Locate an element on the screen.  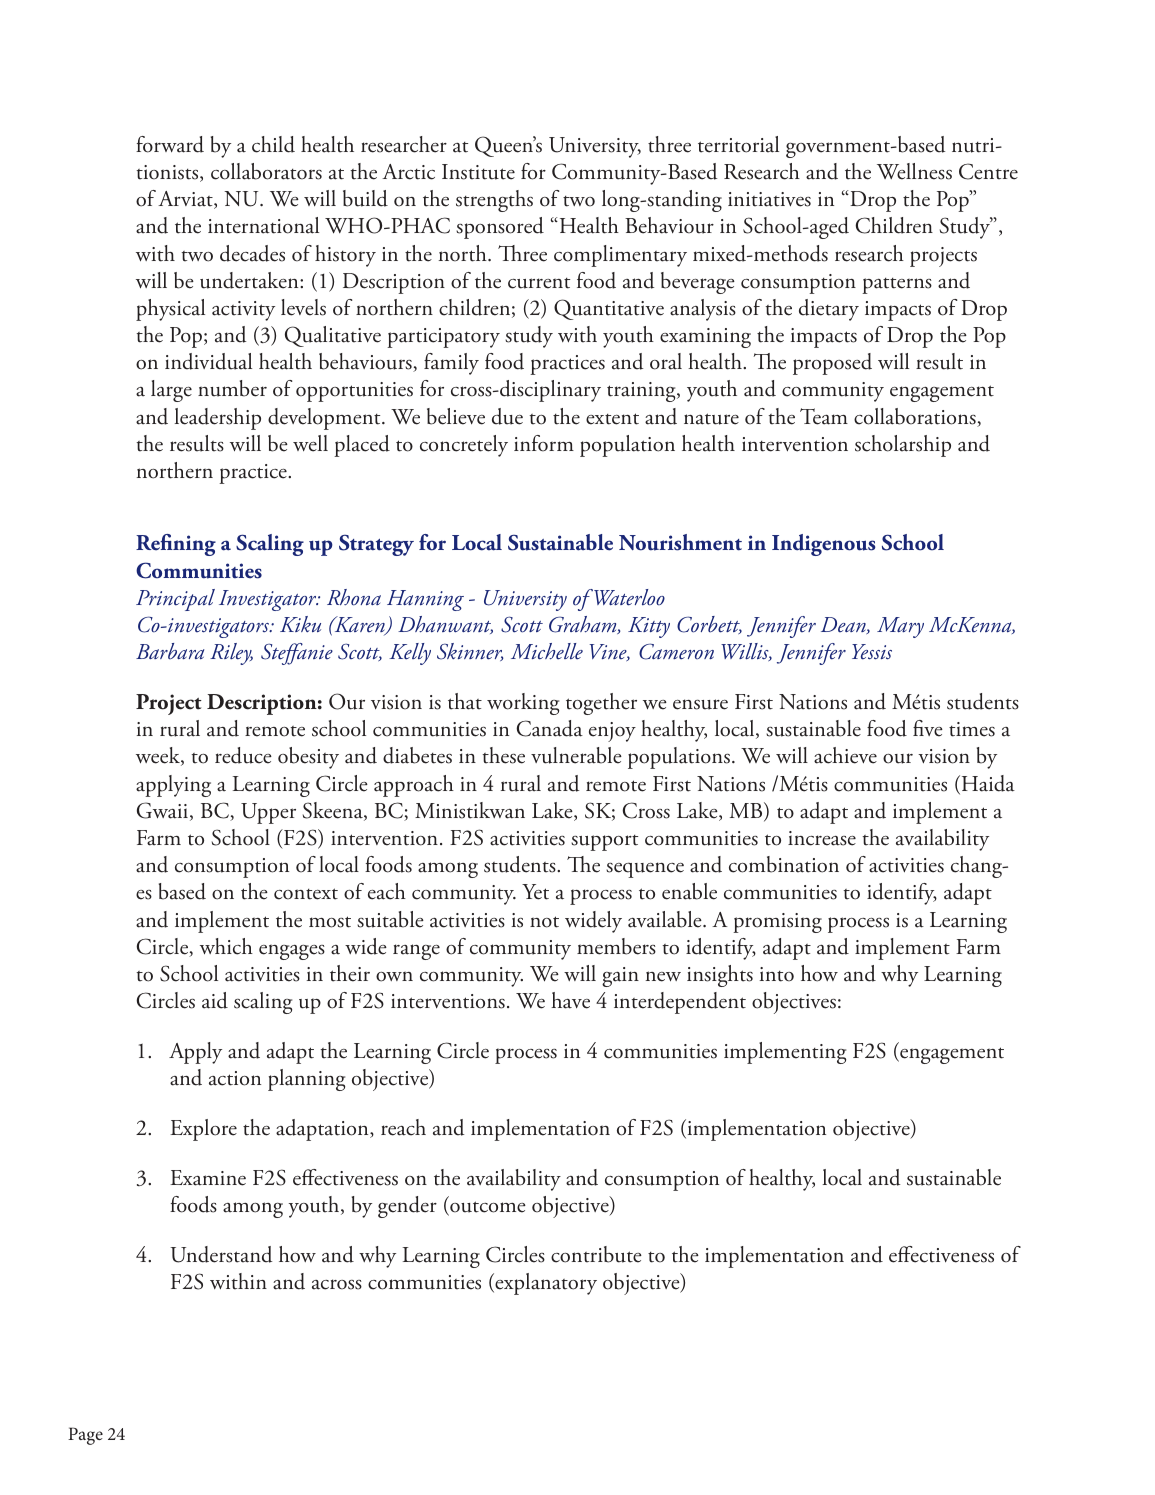
strengths is located at coordinates (494, 201).
